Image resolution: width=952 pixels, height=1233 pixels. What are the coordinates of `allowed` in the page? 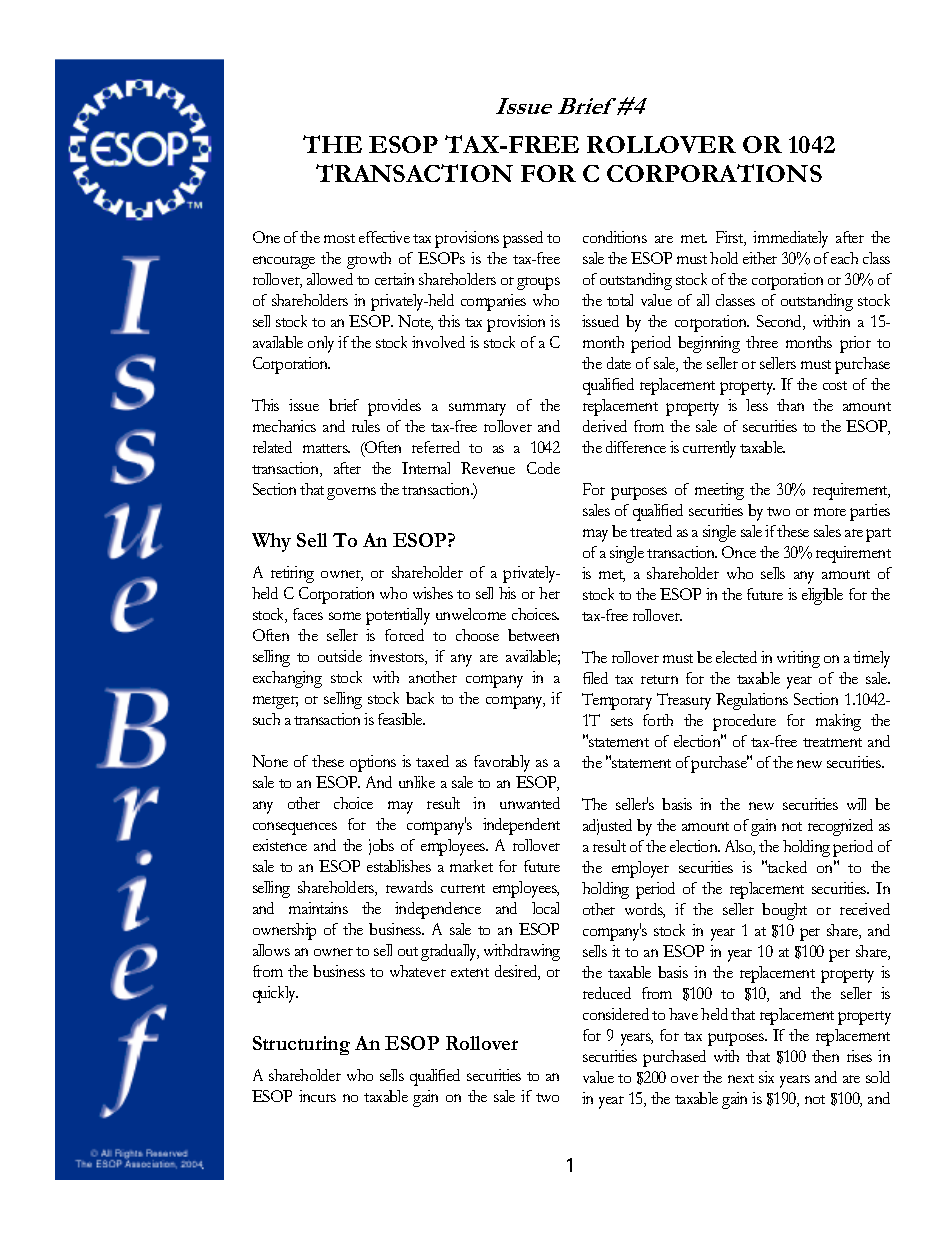 It's located at (330, 279).
